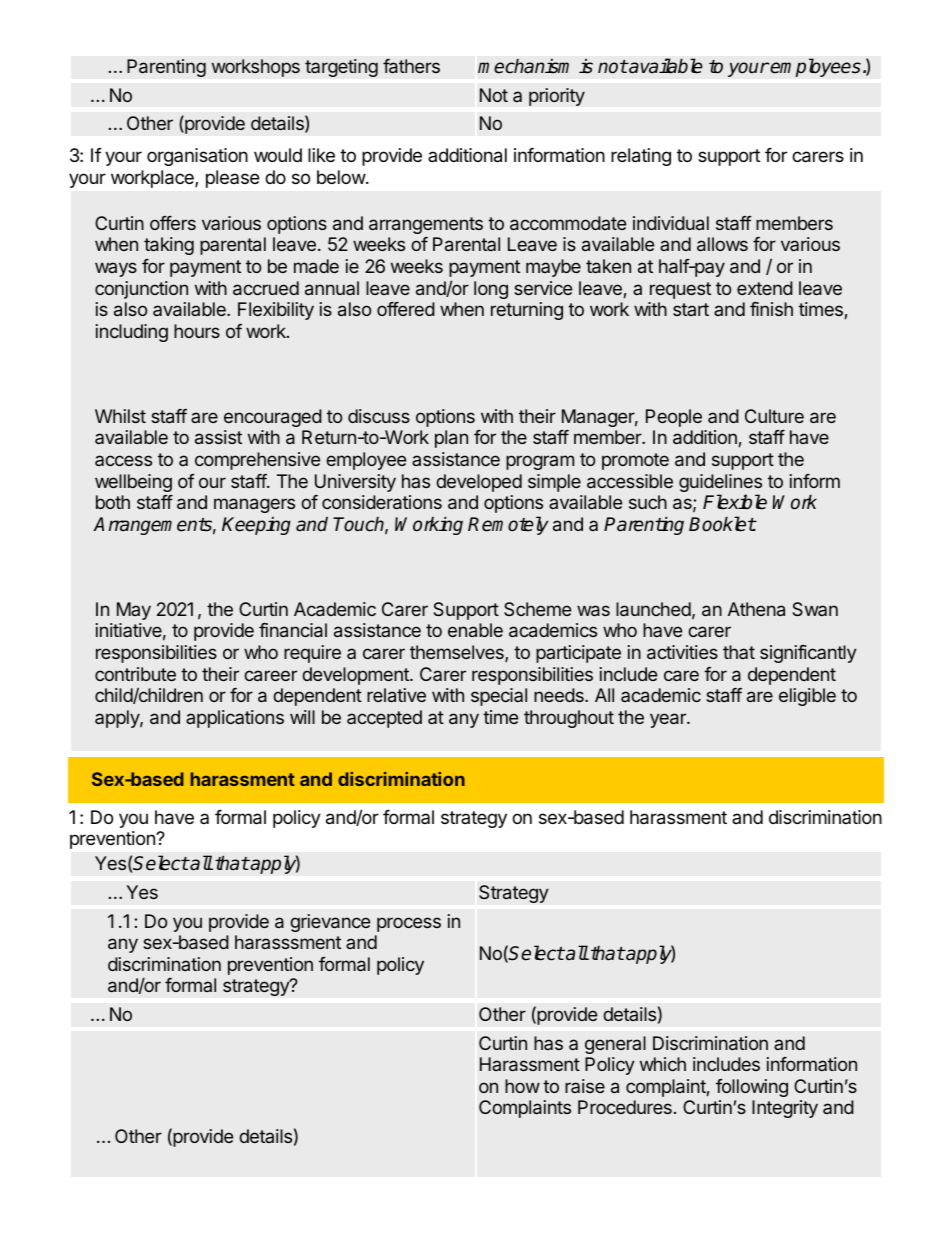 Image resolution: width=952 pixels, height=1233 pixels. I want to click on start, so click(691, 309).
